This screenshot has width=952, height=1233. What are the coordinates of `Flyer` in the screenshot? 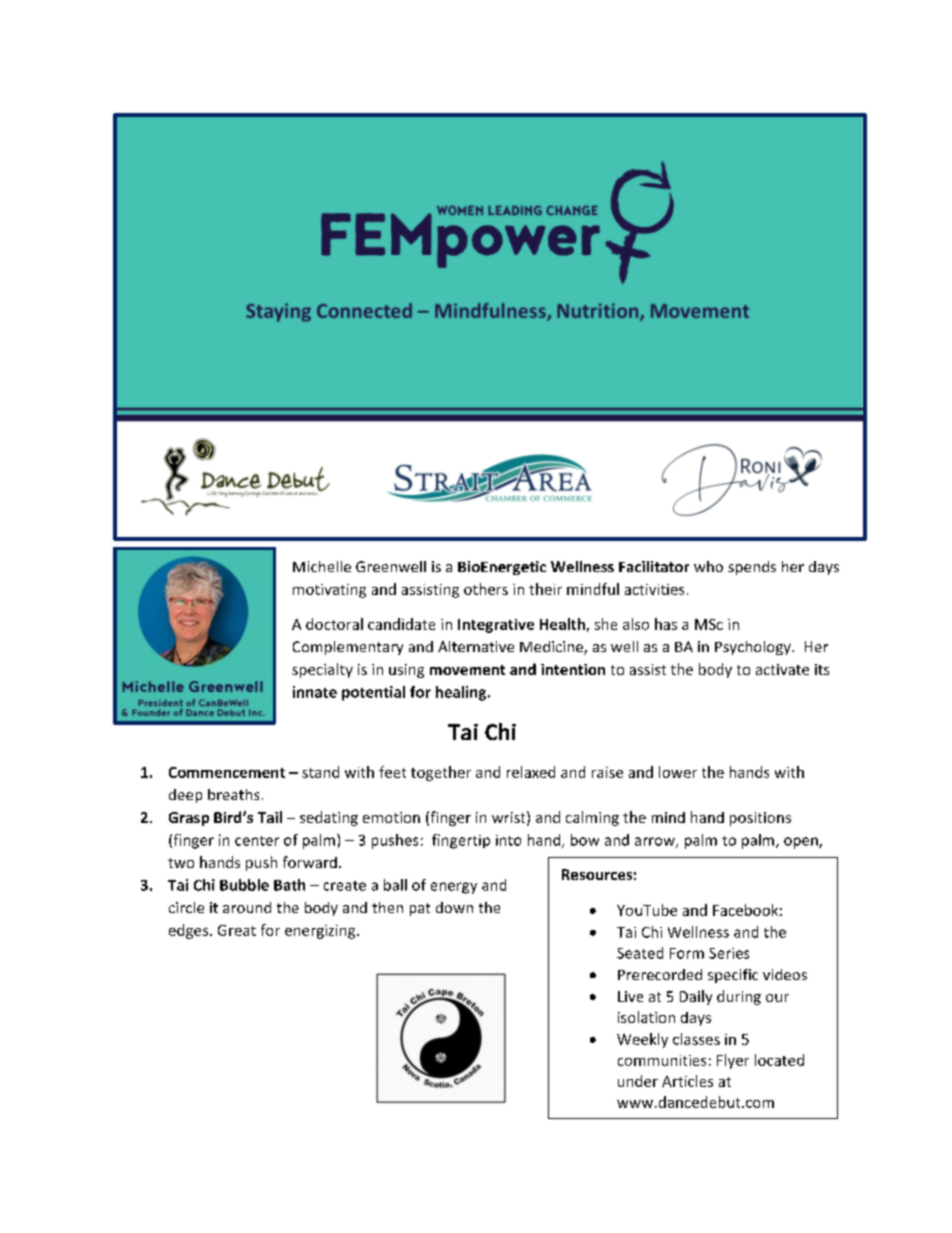 It's located at (733, 1061).
